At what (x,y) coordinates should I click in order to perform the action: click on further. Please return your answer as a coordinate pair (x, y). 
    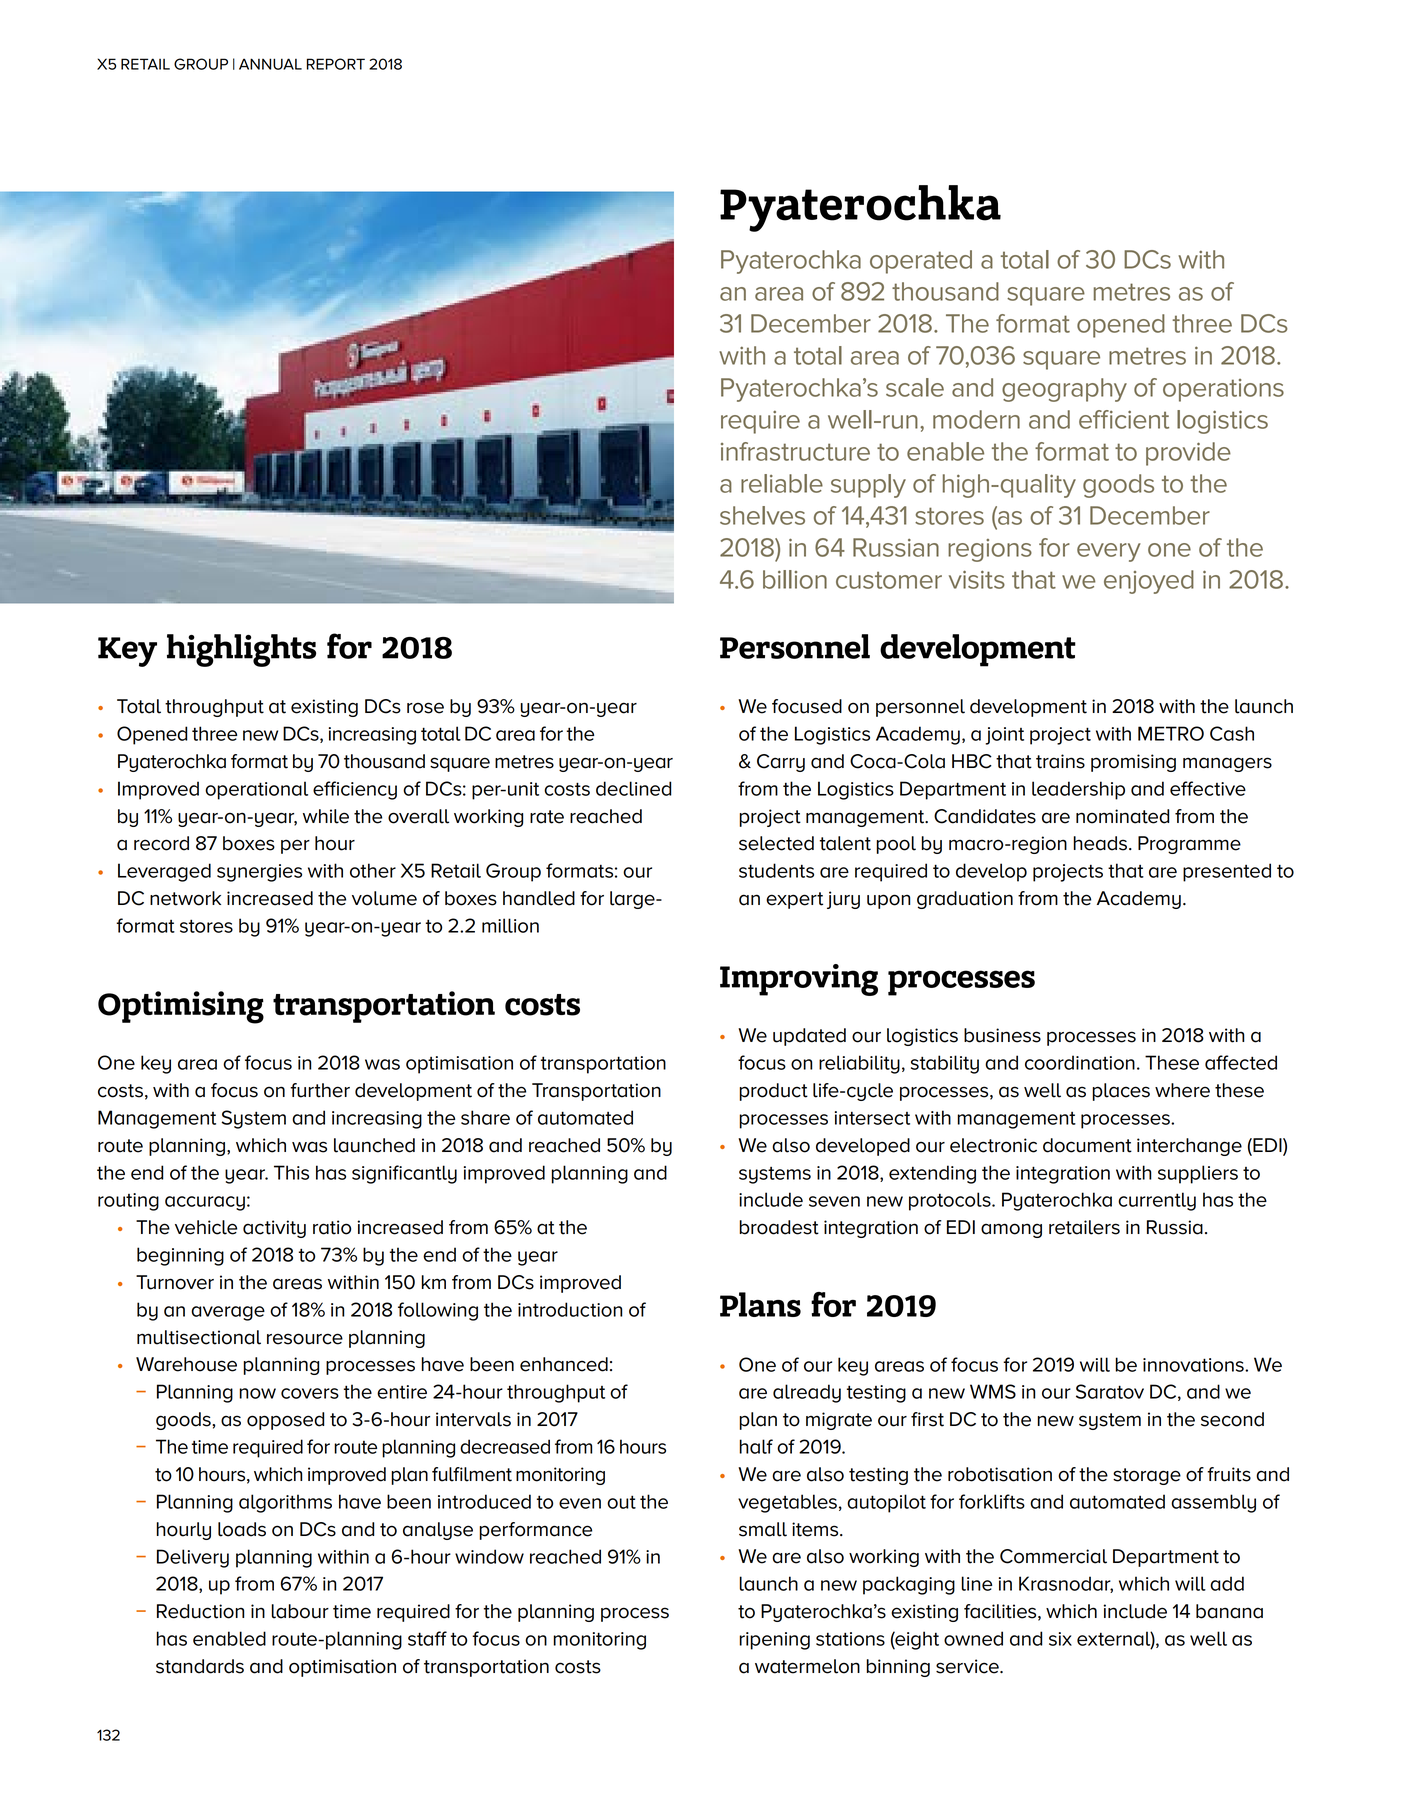
    Looking at the image, I should click on (320, 1090).
